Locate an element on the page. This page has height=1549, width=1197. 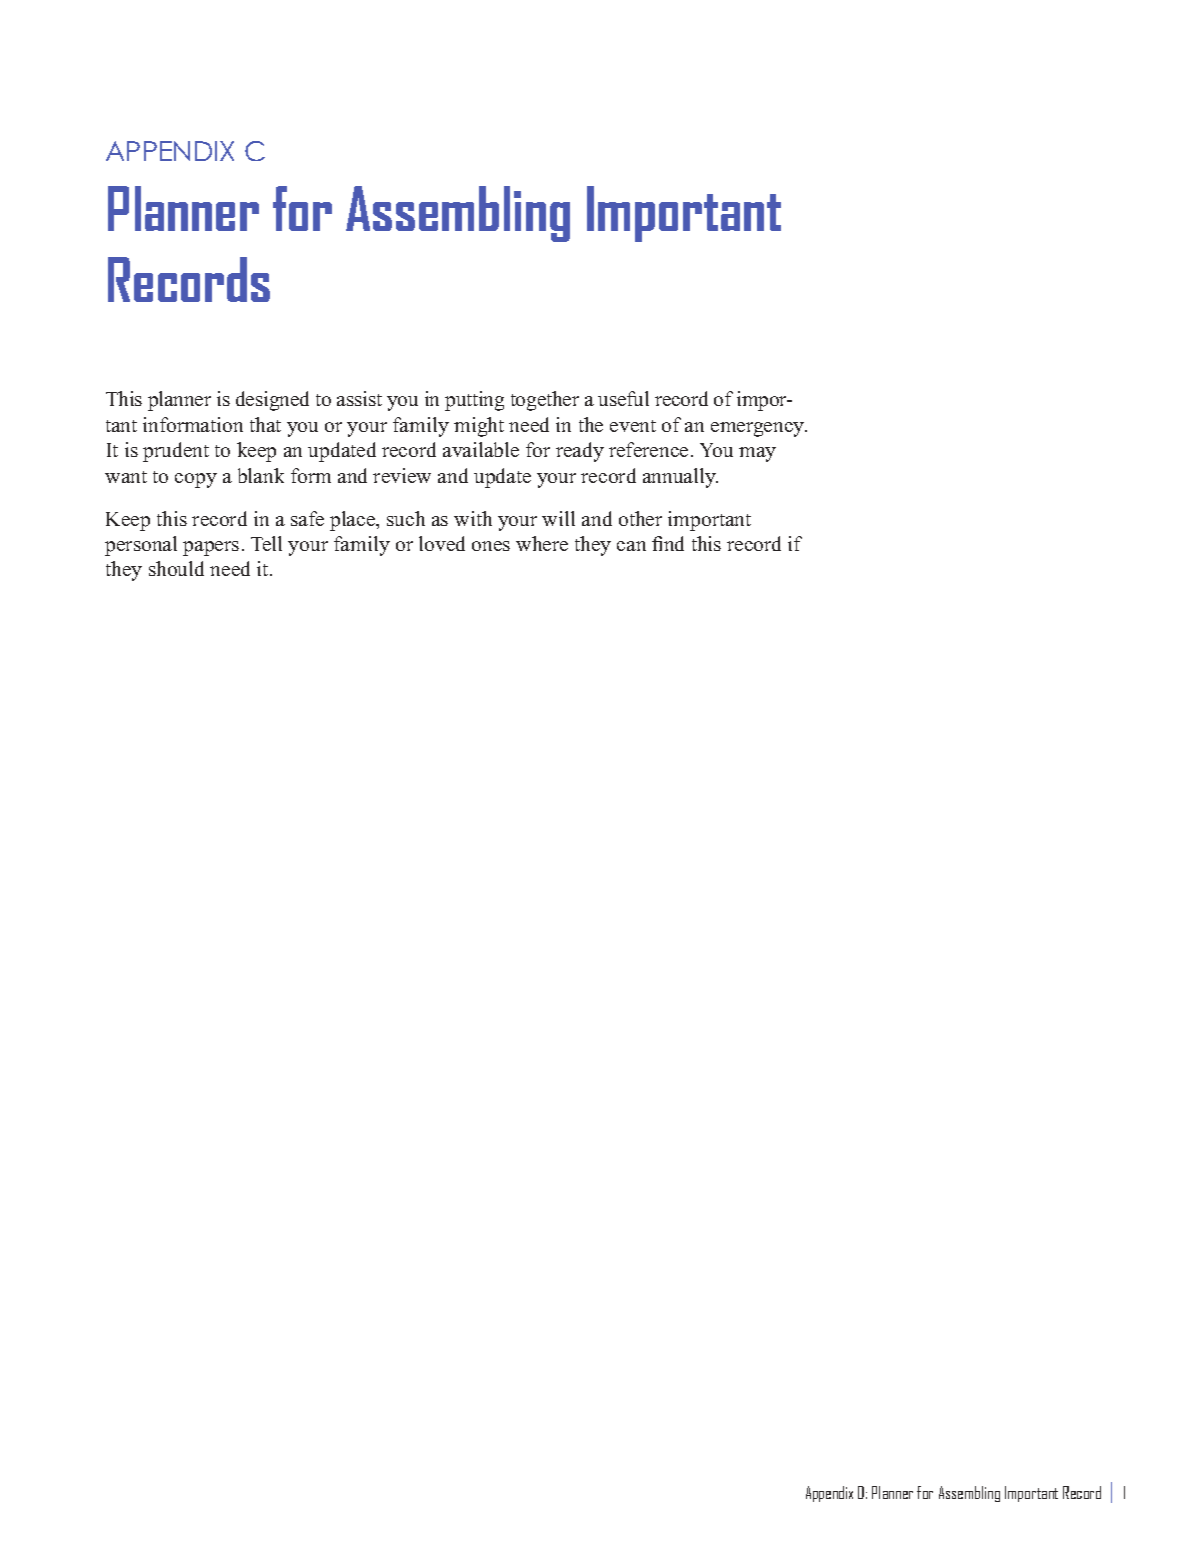
review is located at coordinates (402, 475).
